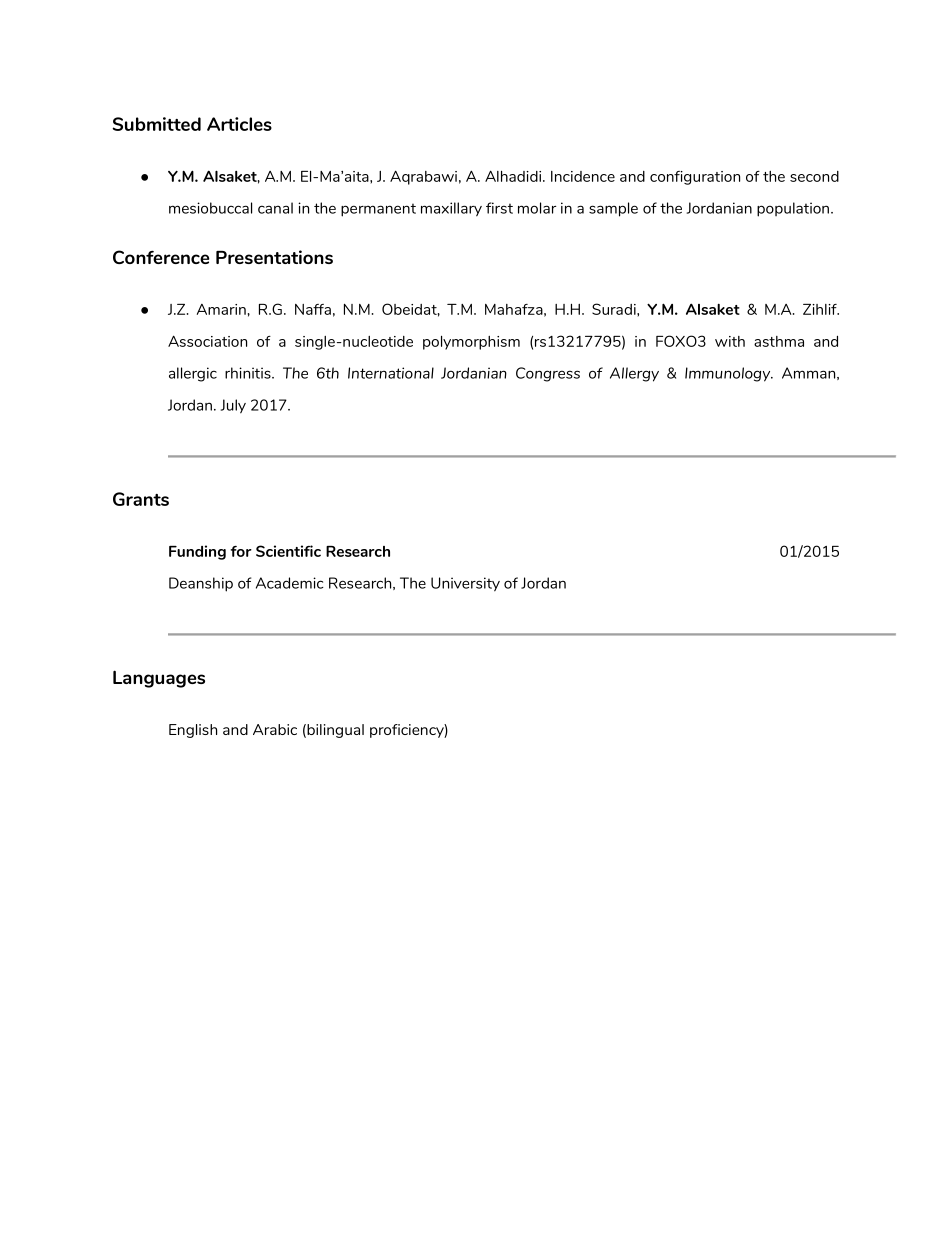 The image size is (952, 1233). I want to click on Presentations, so click(274, 257).
